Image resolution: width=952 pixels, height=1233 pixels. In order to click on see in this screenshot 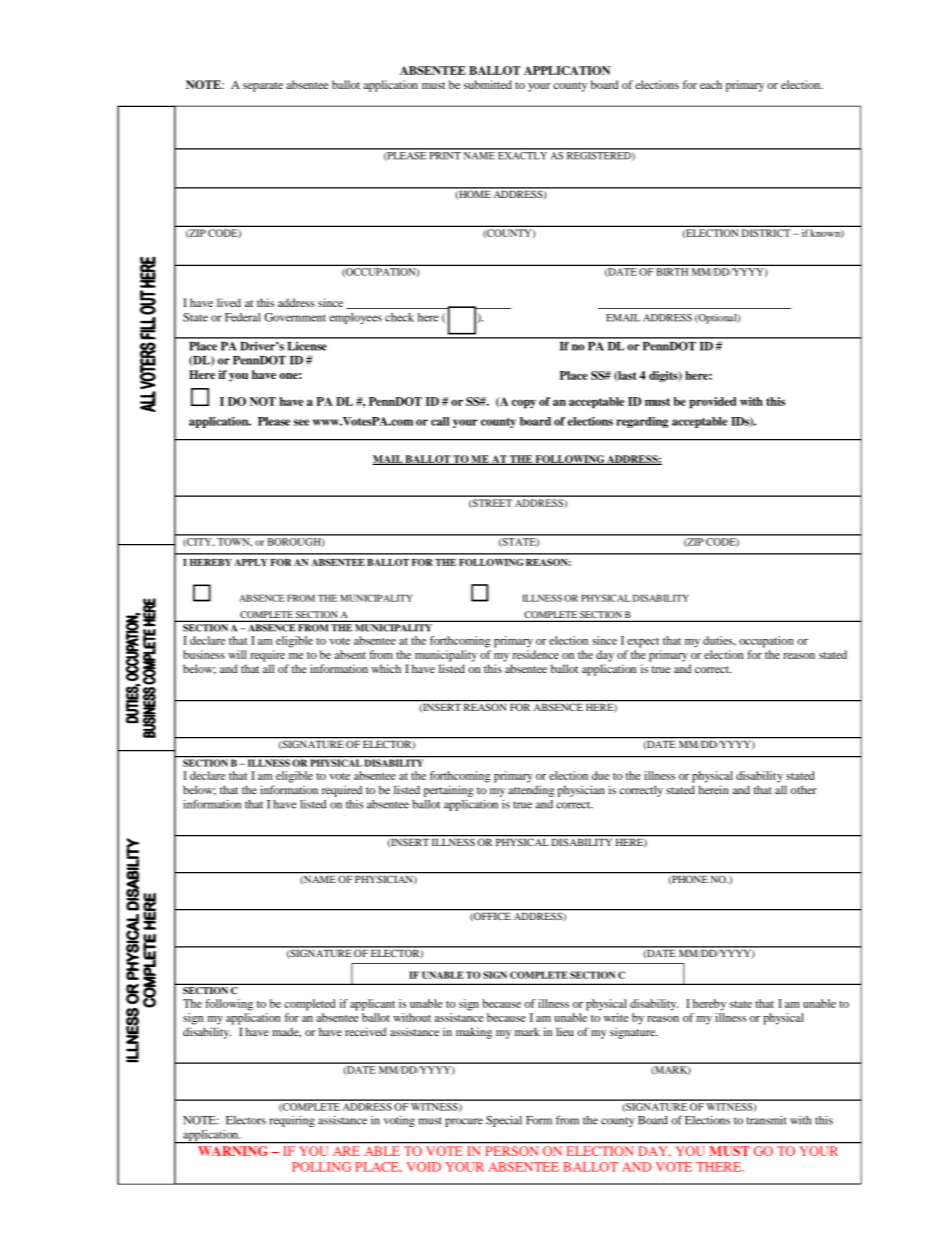, I will do `click(301, 422)`.
